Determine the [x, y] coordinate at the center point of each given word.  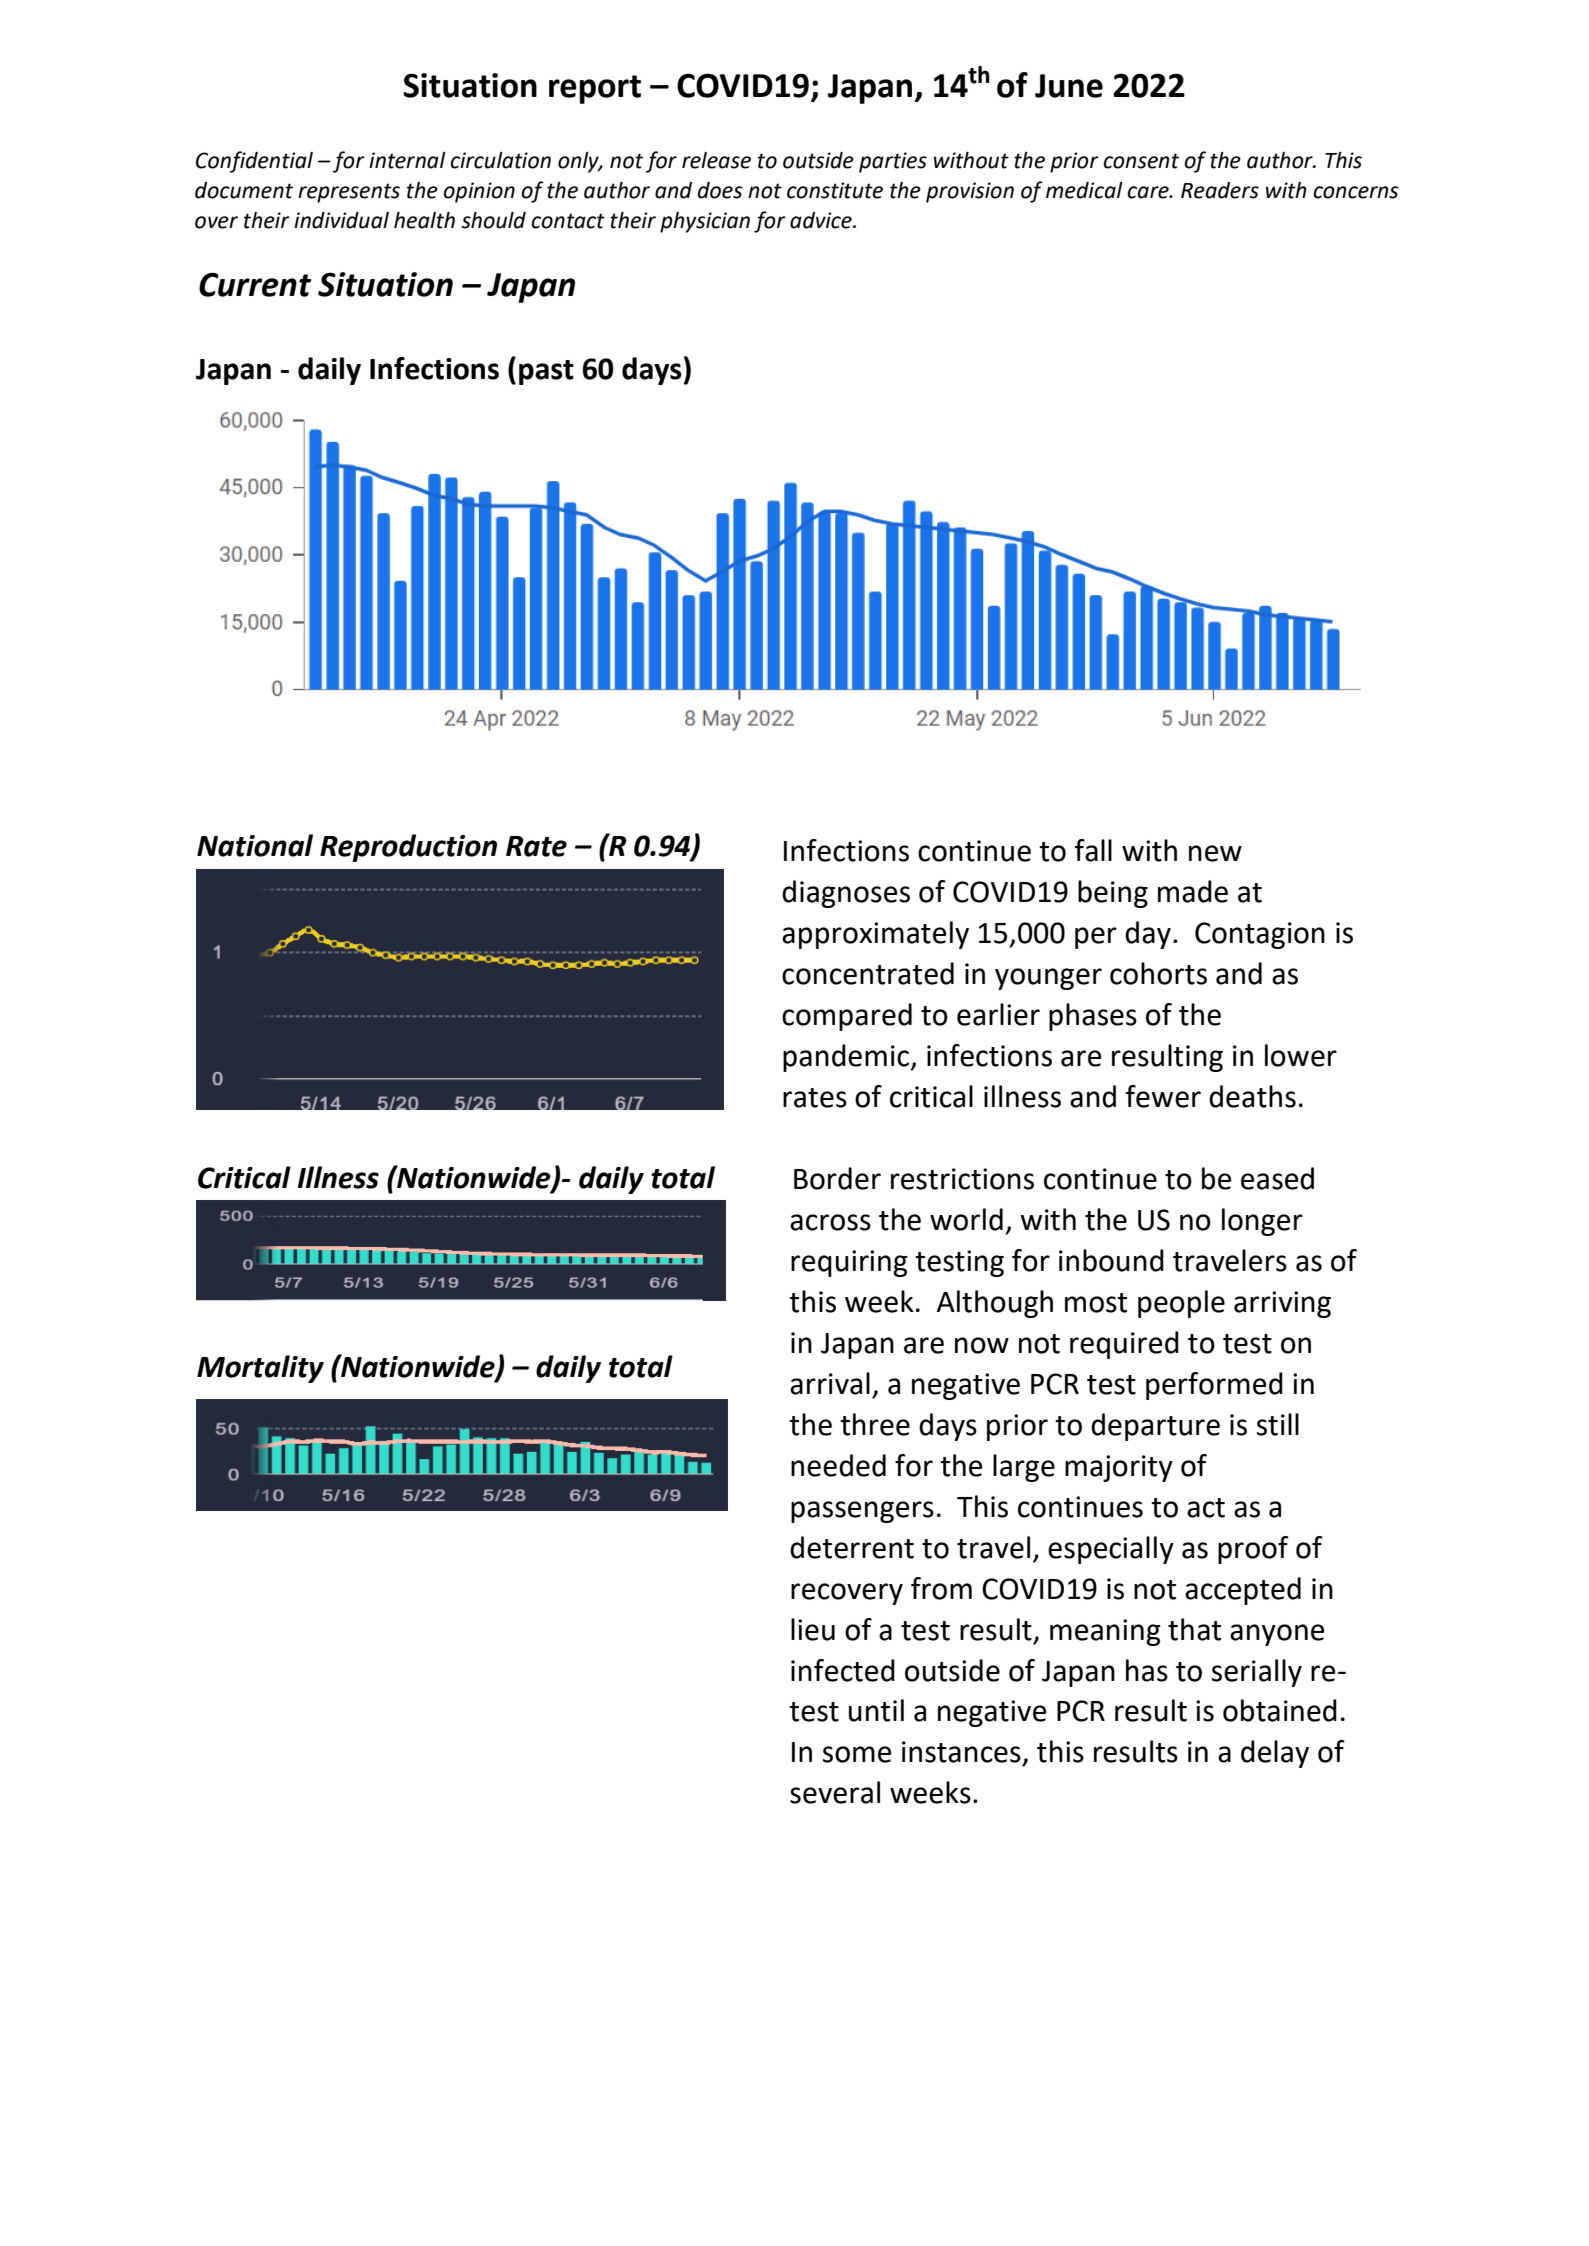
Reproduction [408, 848]
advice [822, 220]
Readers [1220, 190]
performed [1214, 1386]
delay [1275, 1754]
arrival [830, 1383]
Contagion [1260, 935]
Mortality [260, 1369]
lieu [813, 1629]
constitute [835, 190]
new [1215, 853]
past [546, 372]
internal [407, 160]
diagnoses [846, 894]
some [857, 1754]
